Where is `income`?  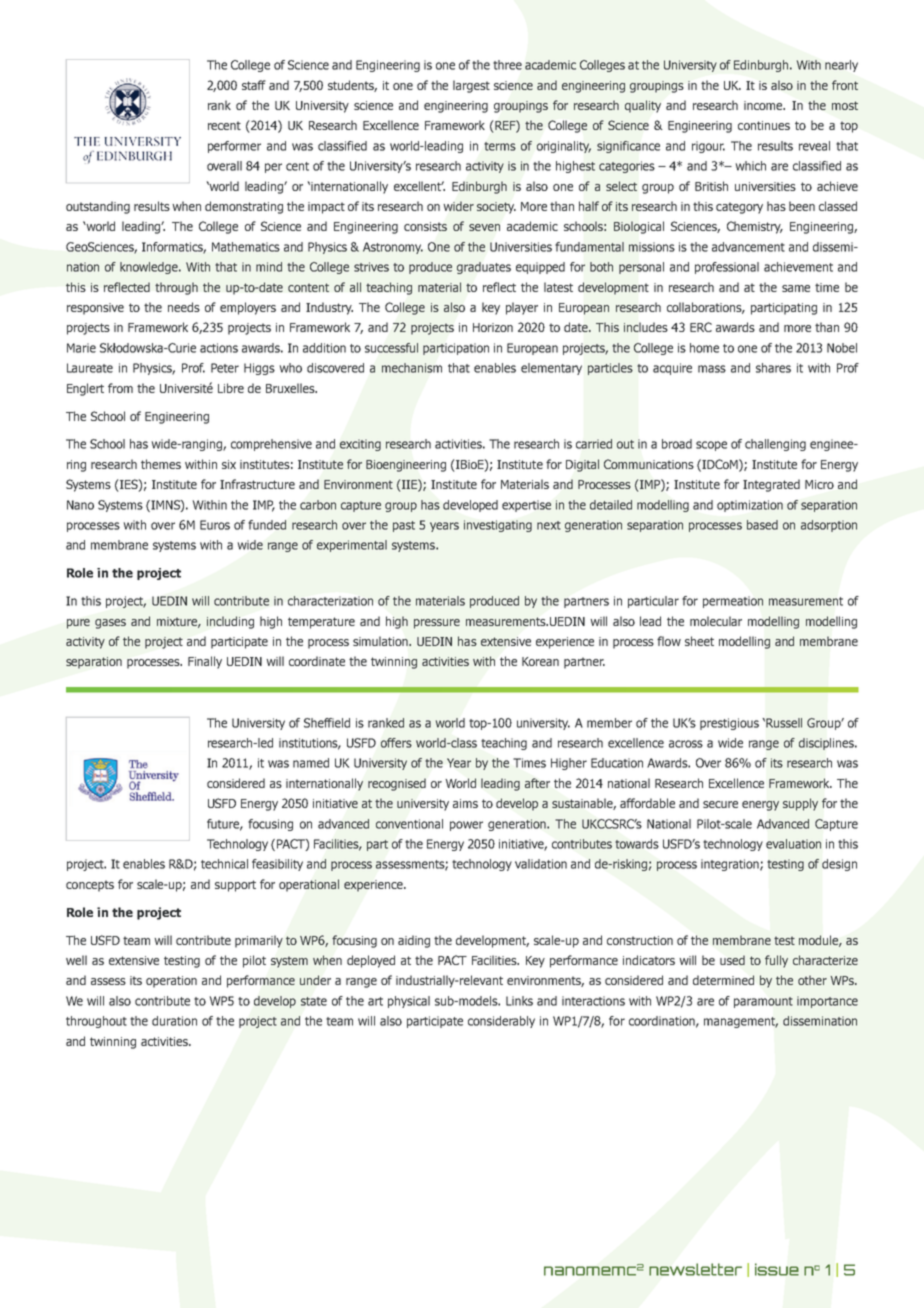 income is located at coordinates (764, 105).
